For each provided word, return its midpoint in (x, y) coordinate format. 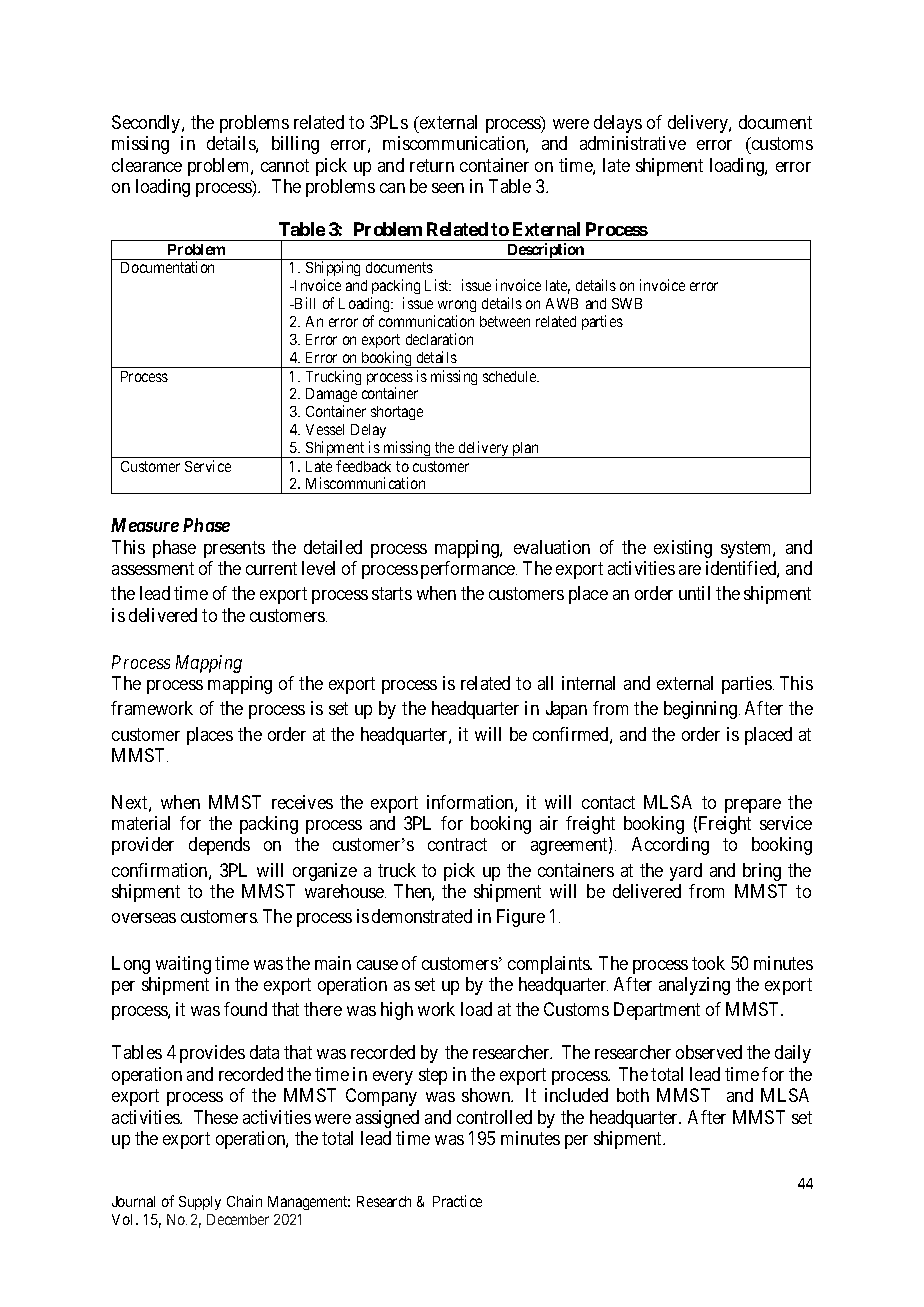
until (694, 593)
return (432, 165)
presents (234, 549)
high (397, 1011)
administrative (633, 143)
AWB (562, 303)
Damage (331, 397)
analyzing (694, 986)
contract (457, 845)
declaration (439, 339)
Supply (200, 1203)
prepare (753, 806)
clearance (147, 165)
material (141, 823)
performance (469, 570)
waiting (183, 965)
